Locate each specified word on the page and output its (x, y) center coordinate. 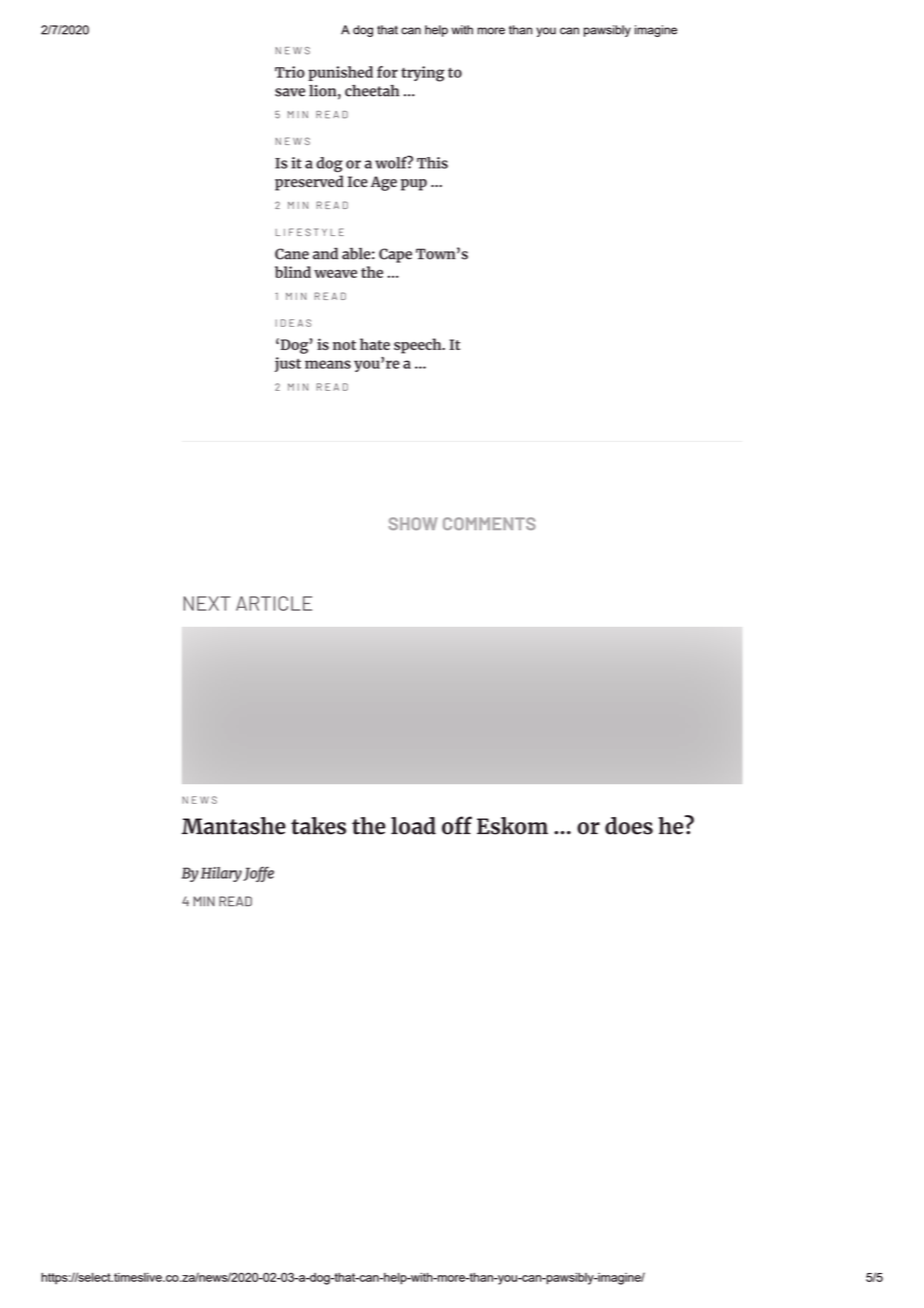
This (432, 163)
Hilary (221, 874)
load (413, 826)
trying (423, 74)
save (290, 92)
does (629, 826)
